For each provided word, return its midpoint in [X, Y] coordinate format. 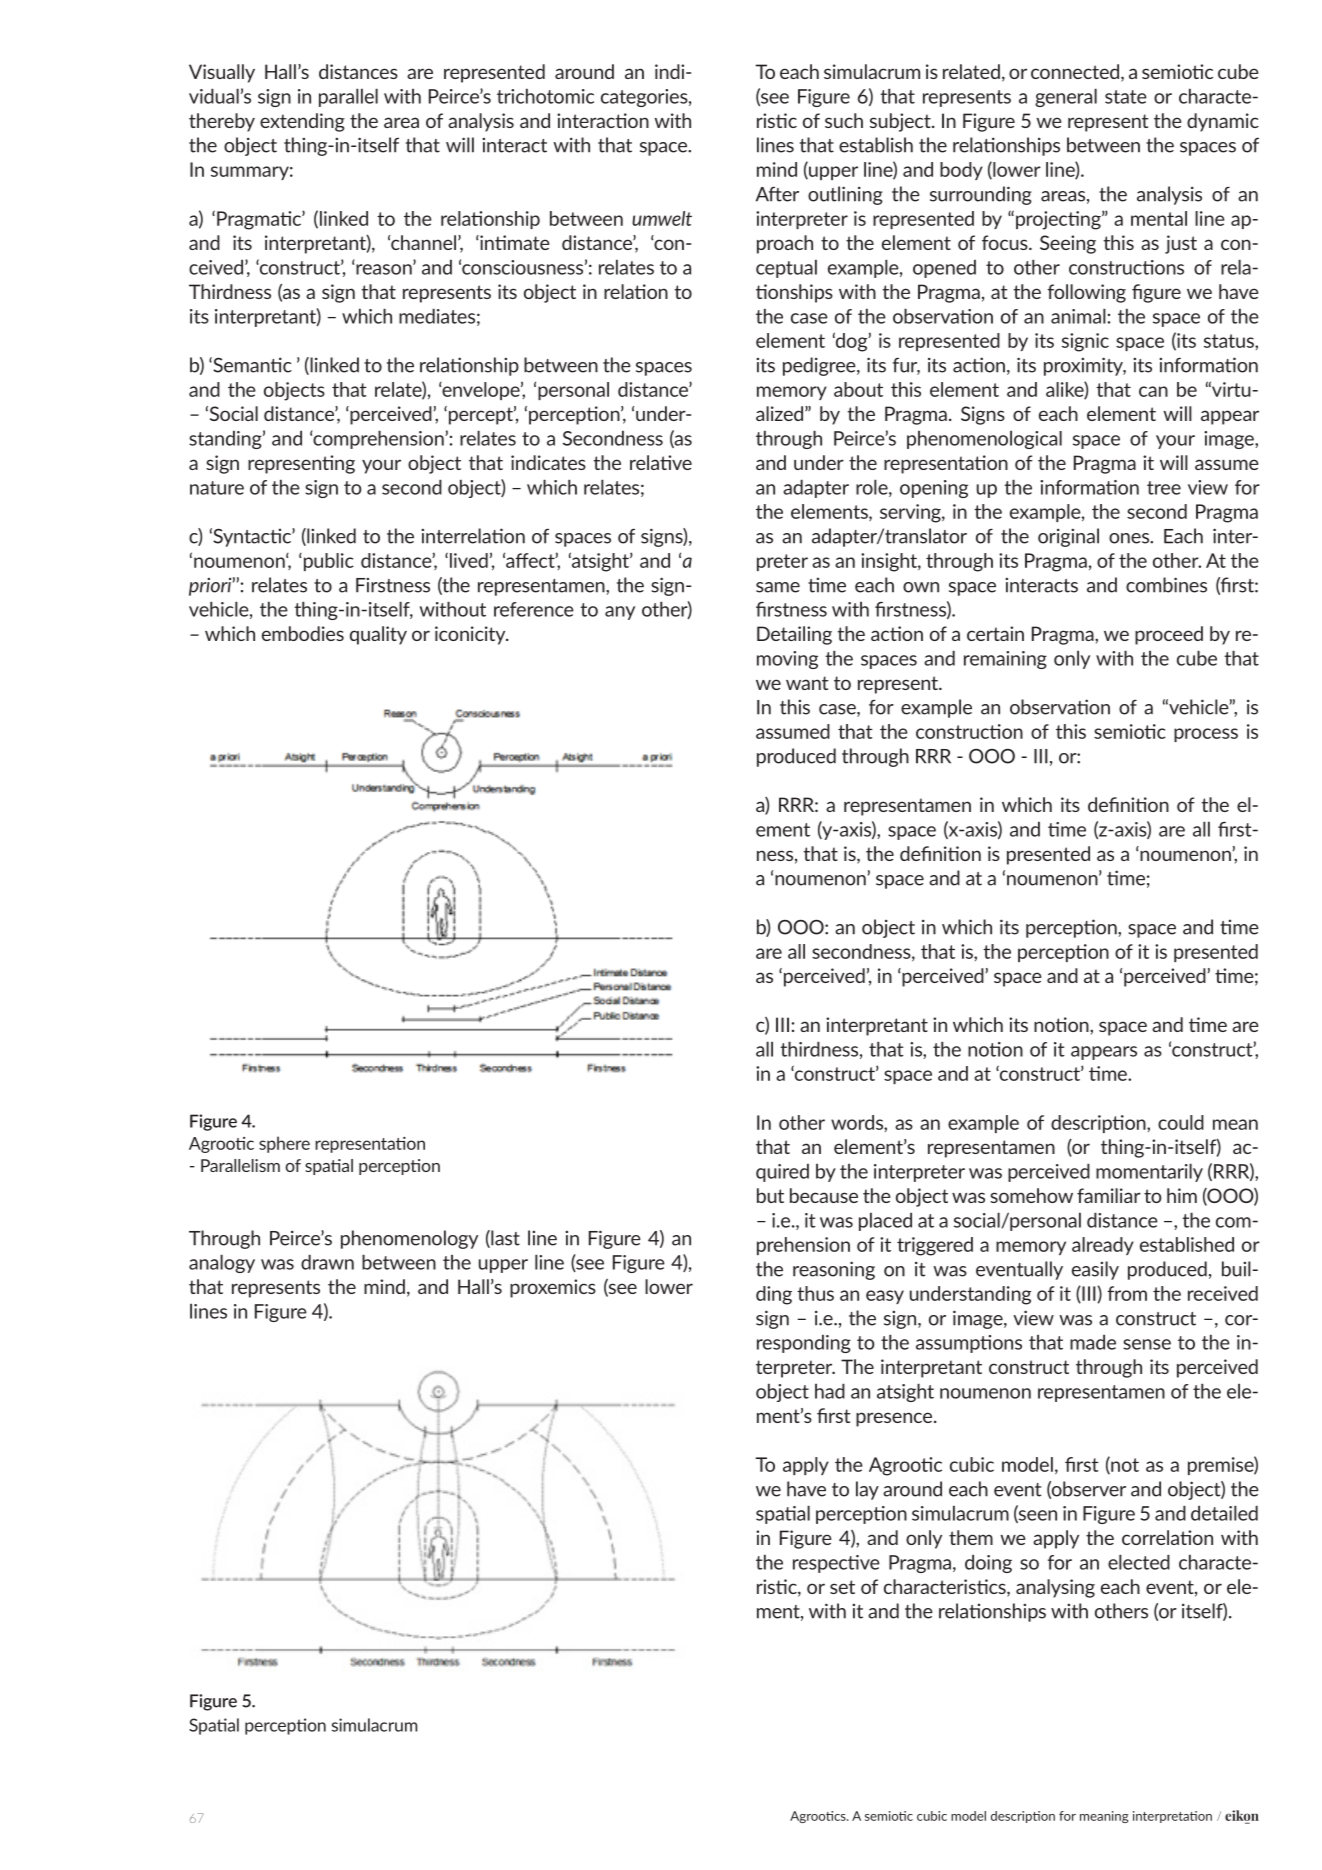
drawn [327, 1262]
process [1206, 735]
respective [836, 1564]
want [807, 683]
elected [1139, 1562]
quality [378, 635]
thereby [222, 122]
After [777, 194]
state [1126, 97]
